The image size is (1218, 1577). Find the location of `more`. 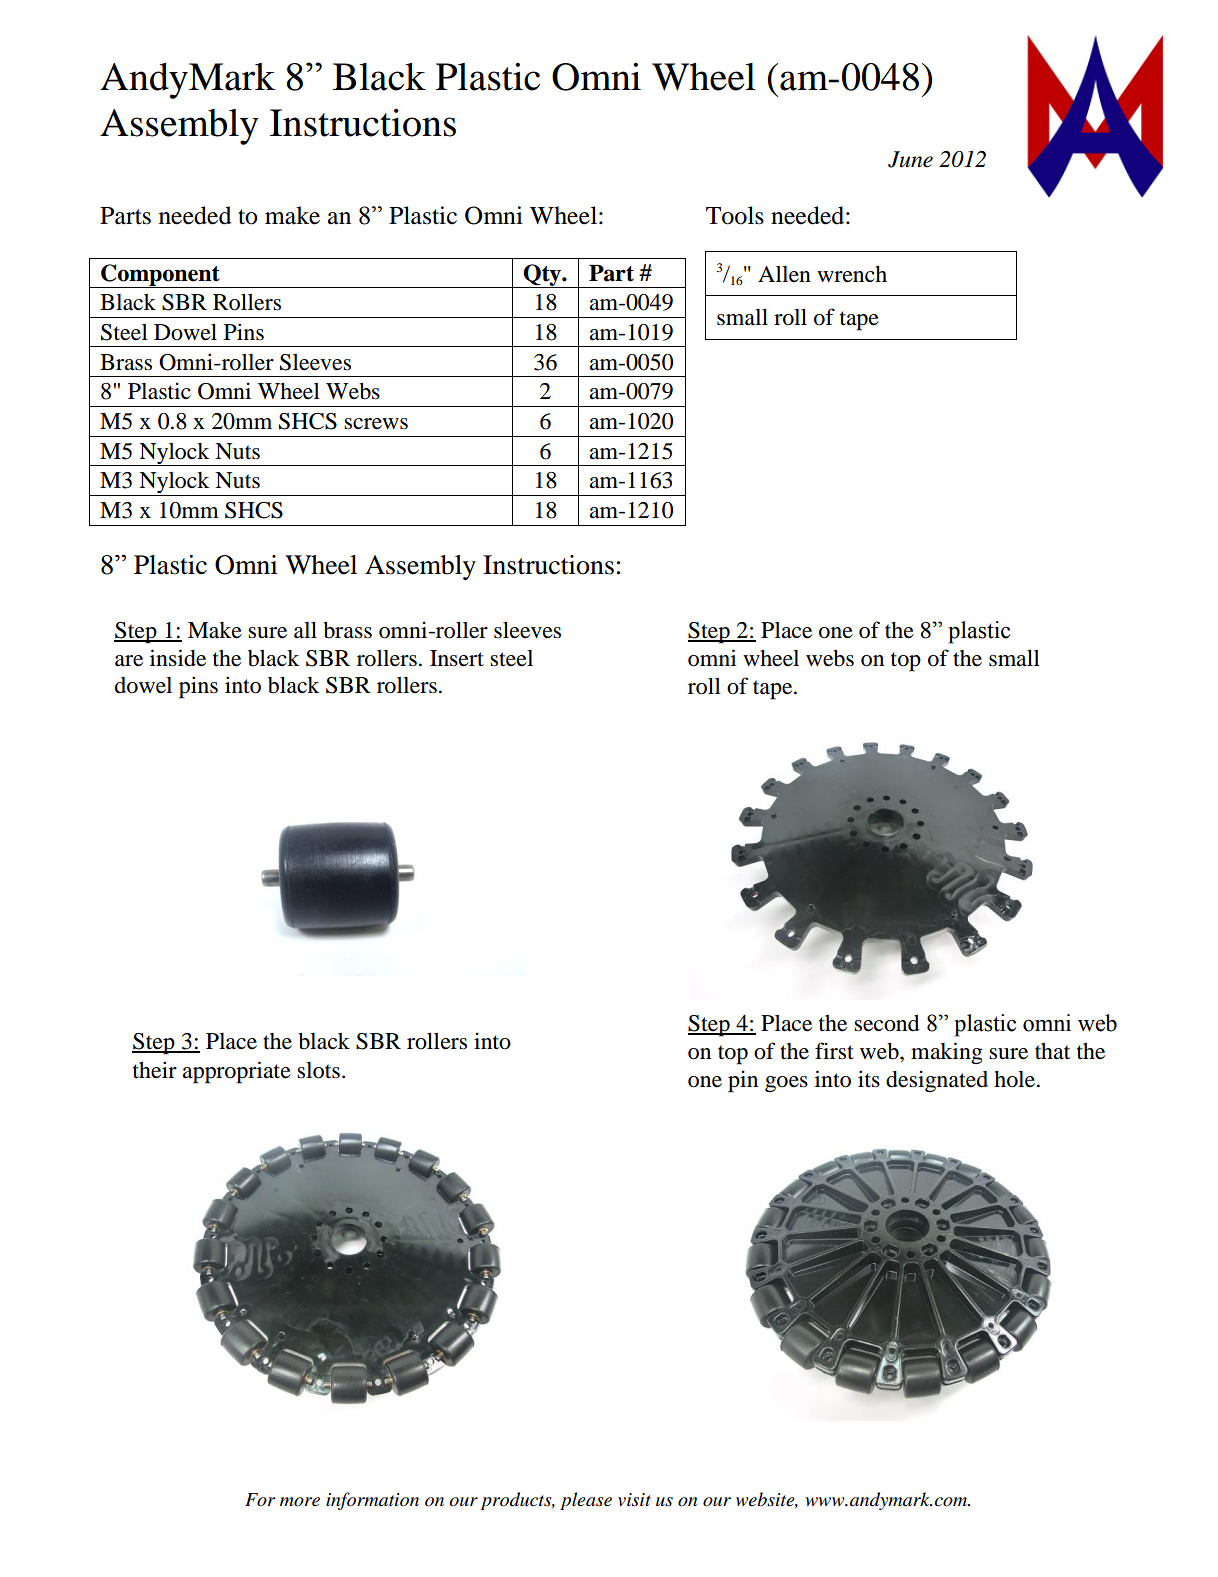

more is located at coordinates (300, 1502).
